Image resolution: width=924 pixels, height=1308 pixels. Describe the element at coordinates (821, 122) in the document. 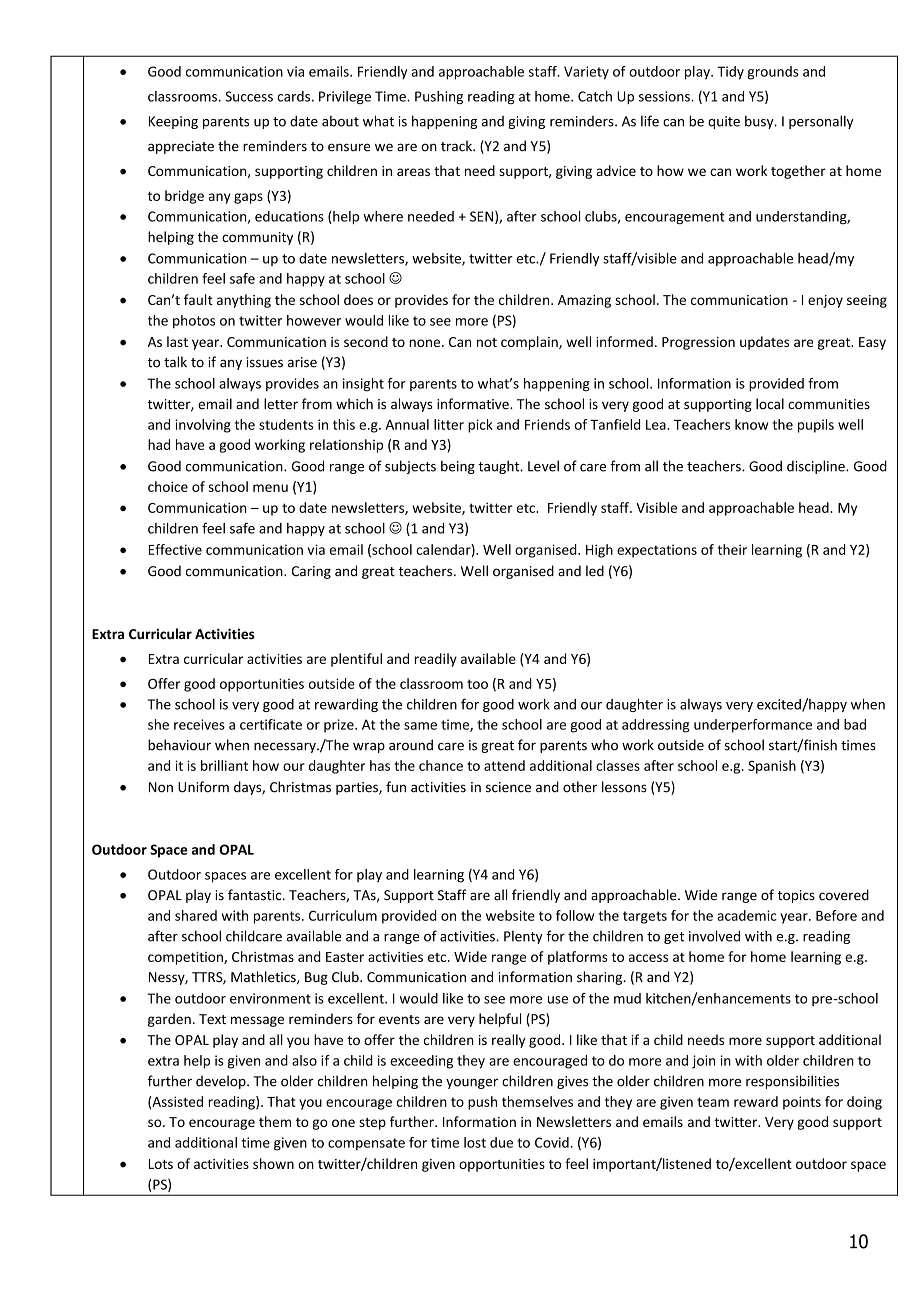

I see `personally` at that location.
